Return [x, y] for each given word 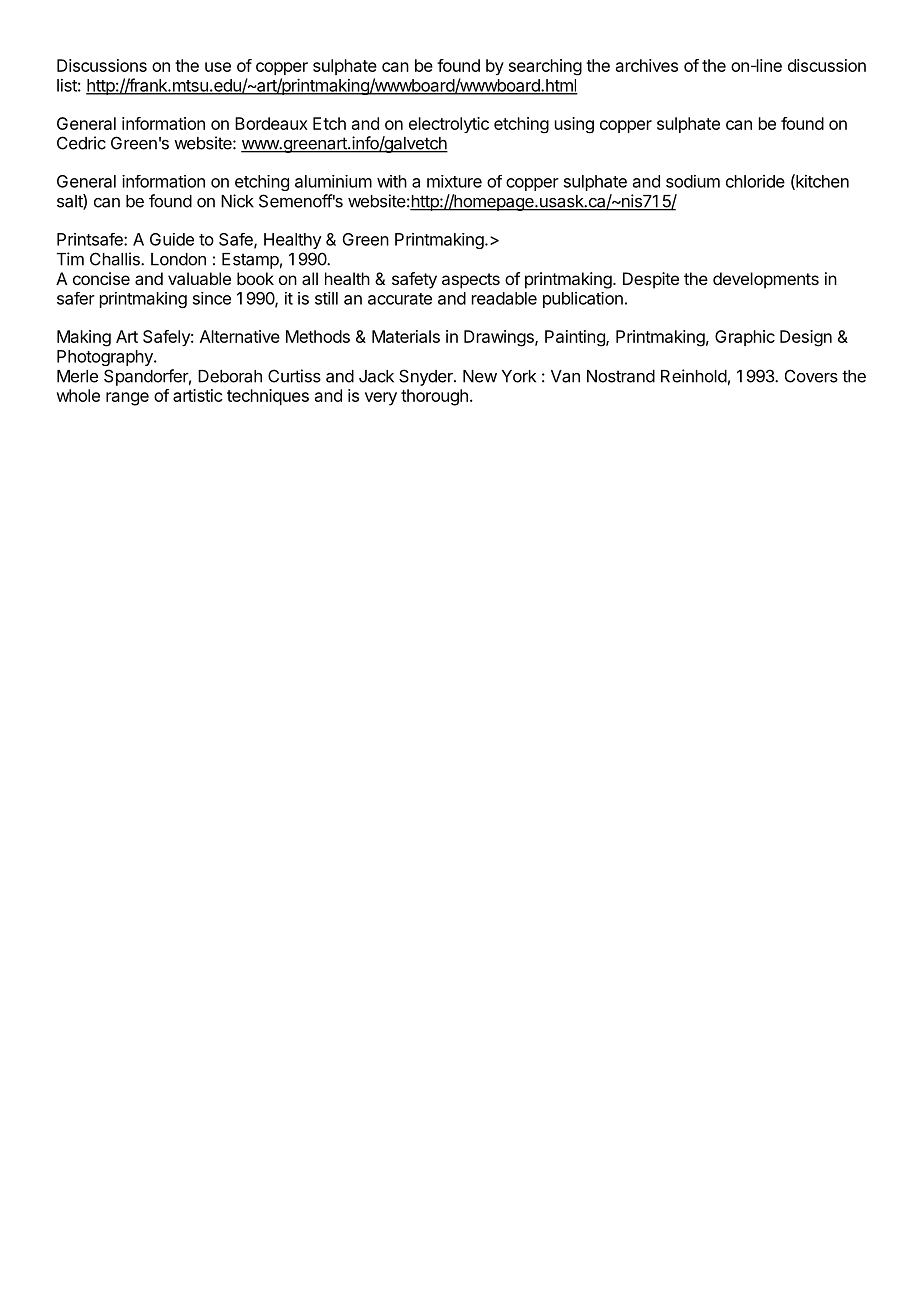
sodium [693, 181]
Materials [406, 336]
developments [766, 280]
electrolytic [449, 125]
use [218, 67]
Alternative [240, 336]
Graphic [745, 338]
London [178, 259]
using [574, 125]
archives [647, 65]
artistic [197, 395]
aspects [471, 281]
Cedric [81, 143]
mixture [454, 181]
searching [545, 67]
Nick [237, 201]
